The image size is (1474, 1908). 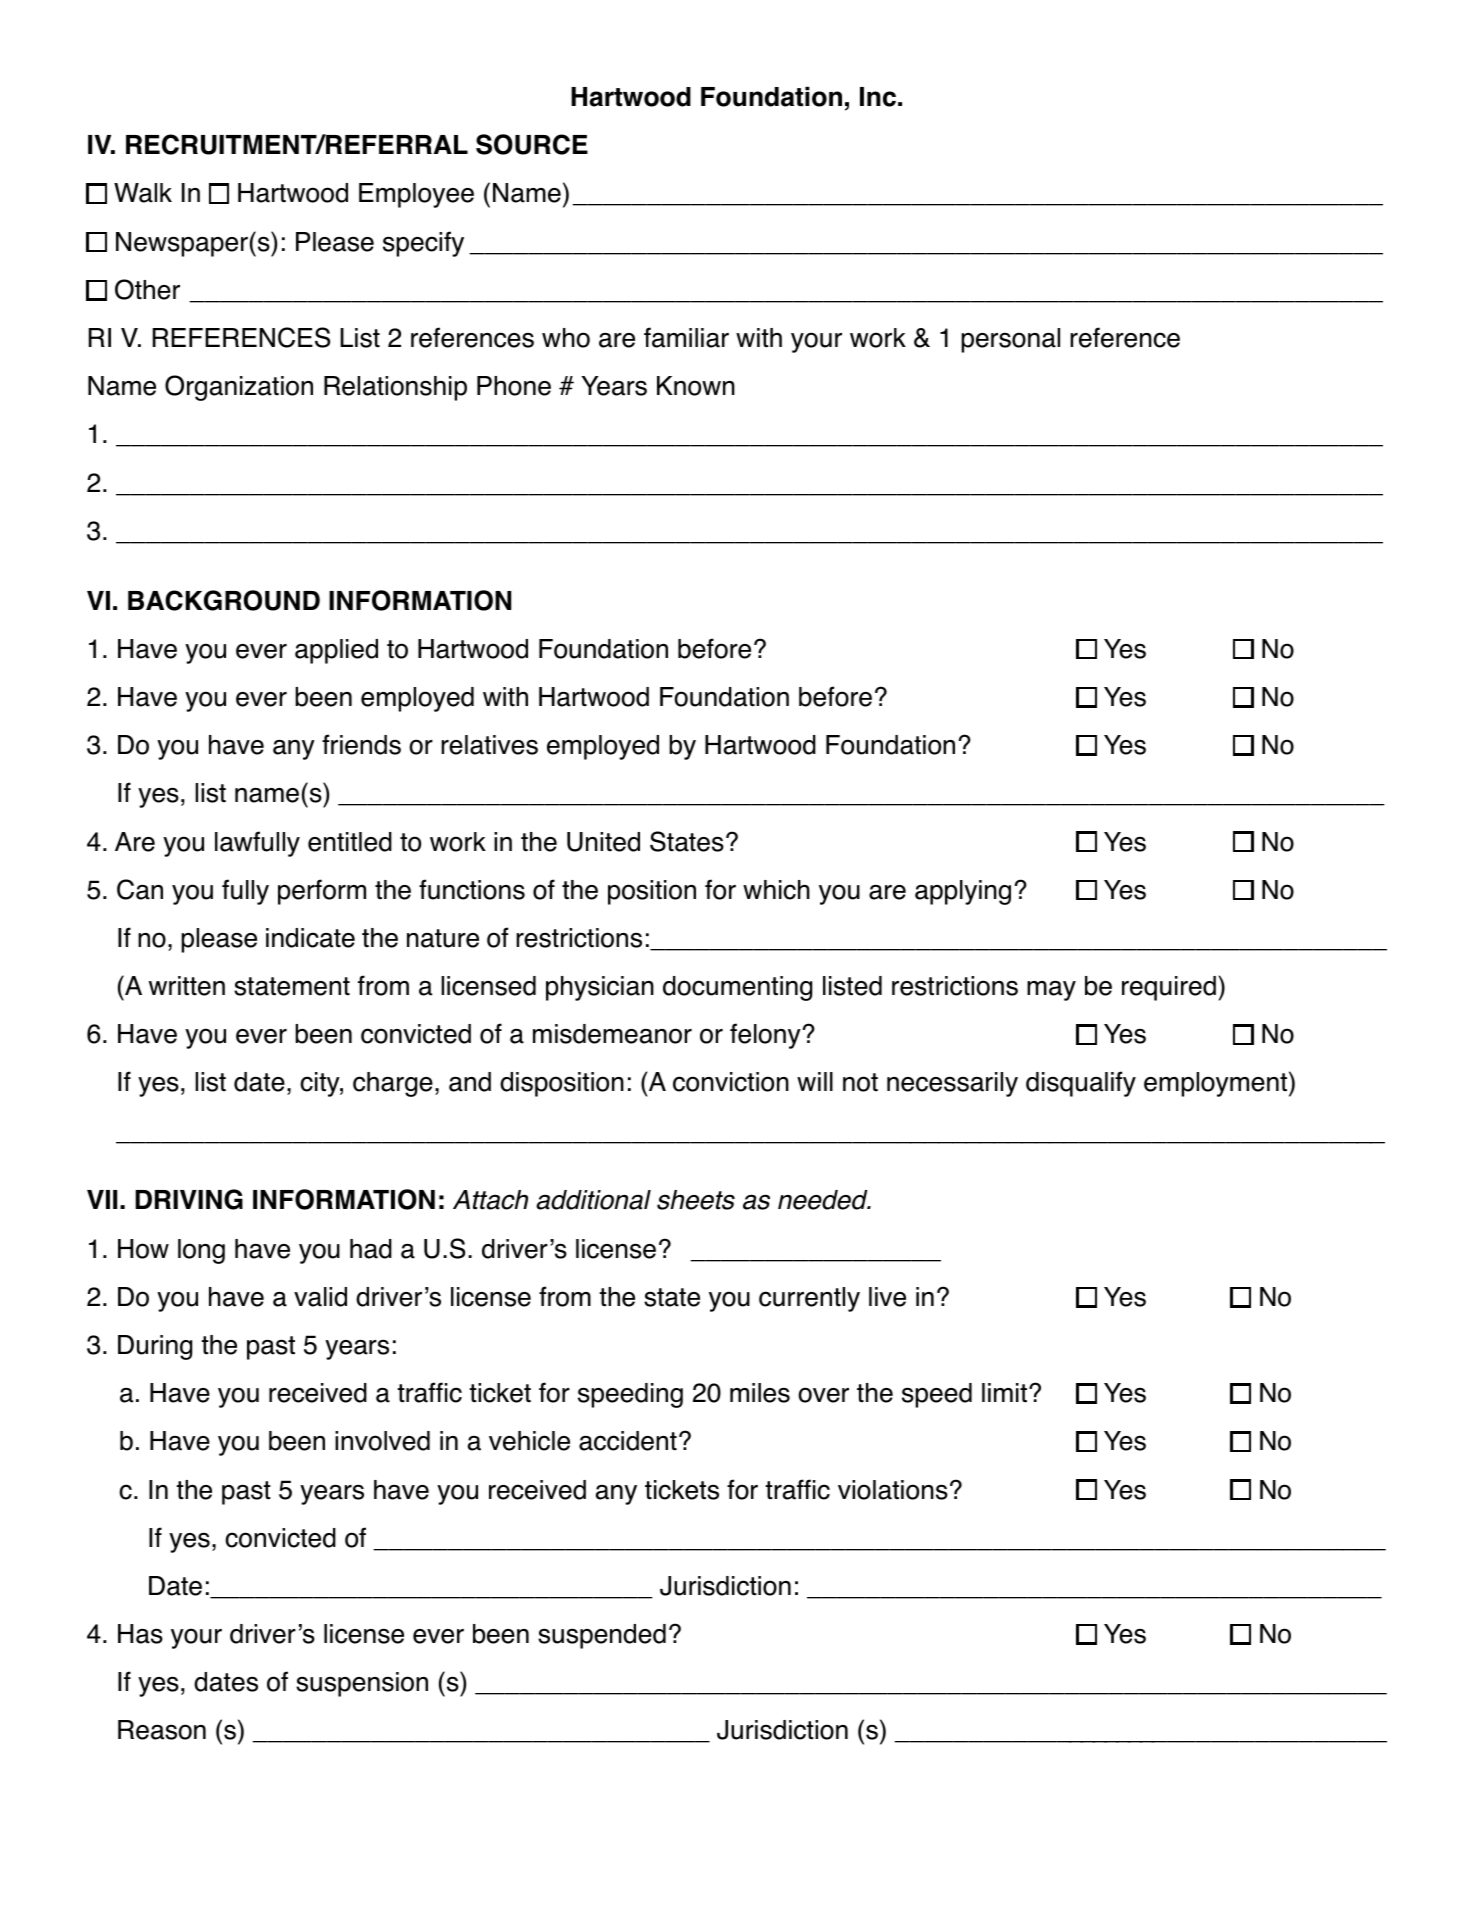 I want to click on Inc, so click(x=878, y=97).
